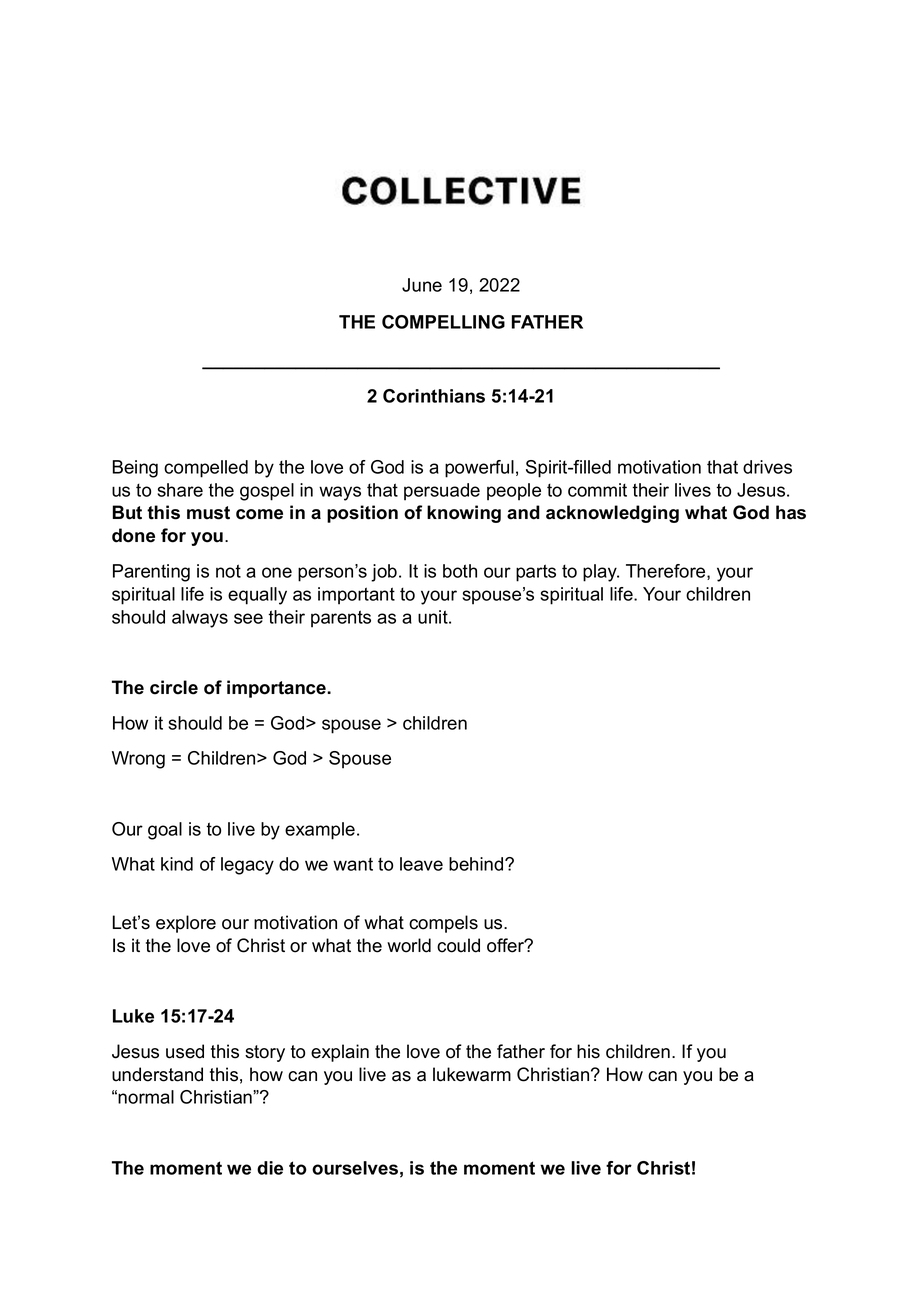 This page has height=1307, width=924. Describe the element at coordinates (791, 512) in the page. I see `has` at that location.
